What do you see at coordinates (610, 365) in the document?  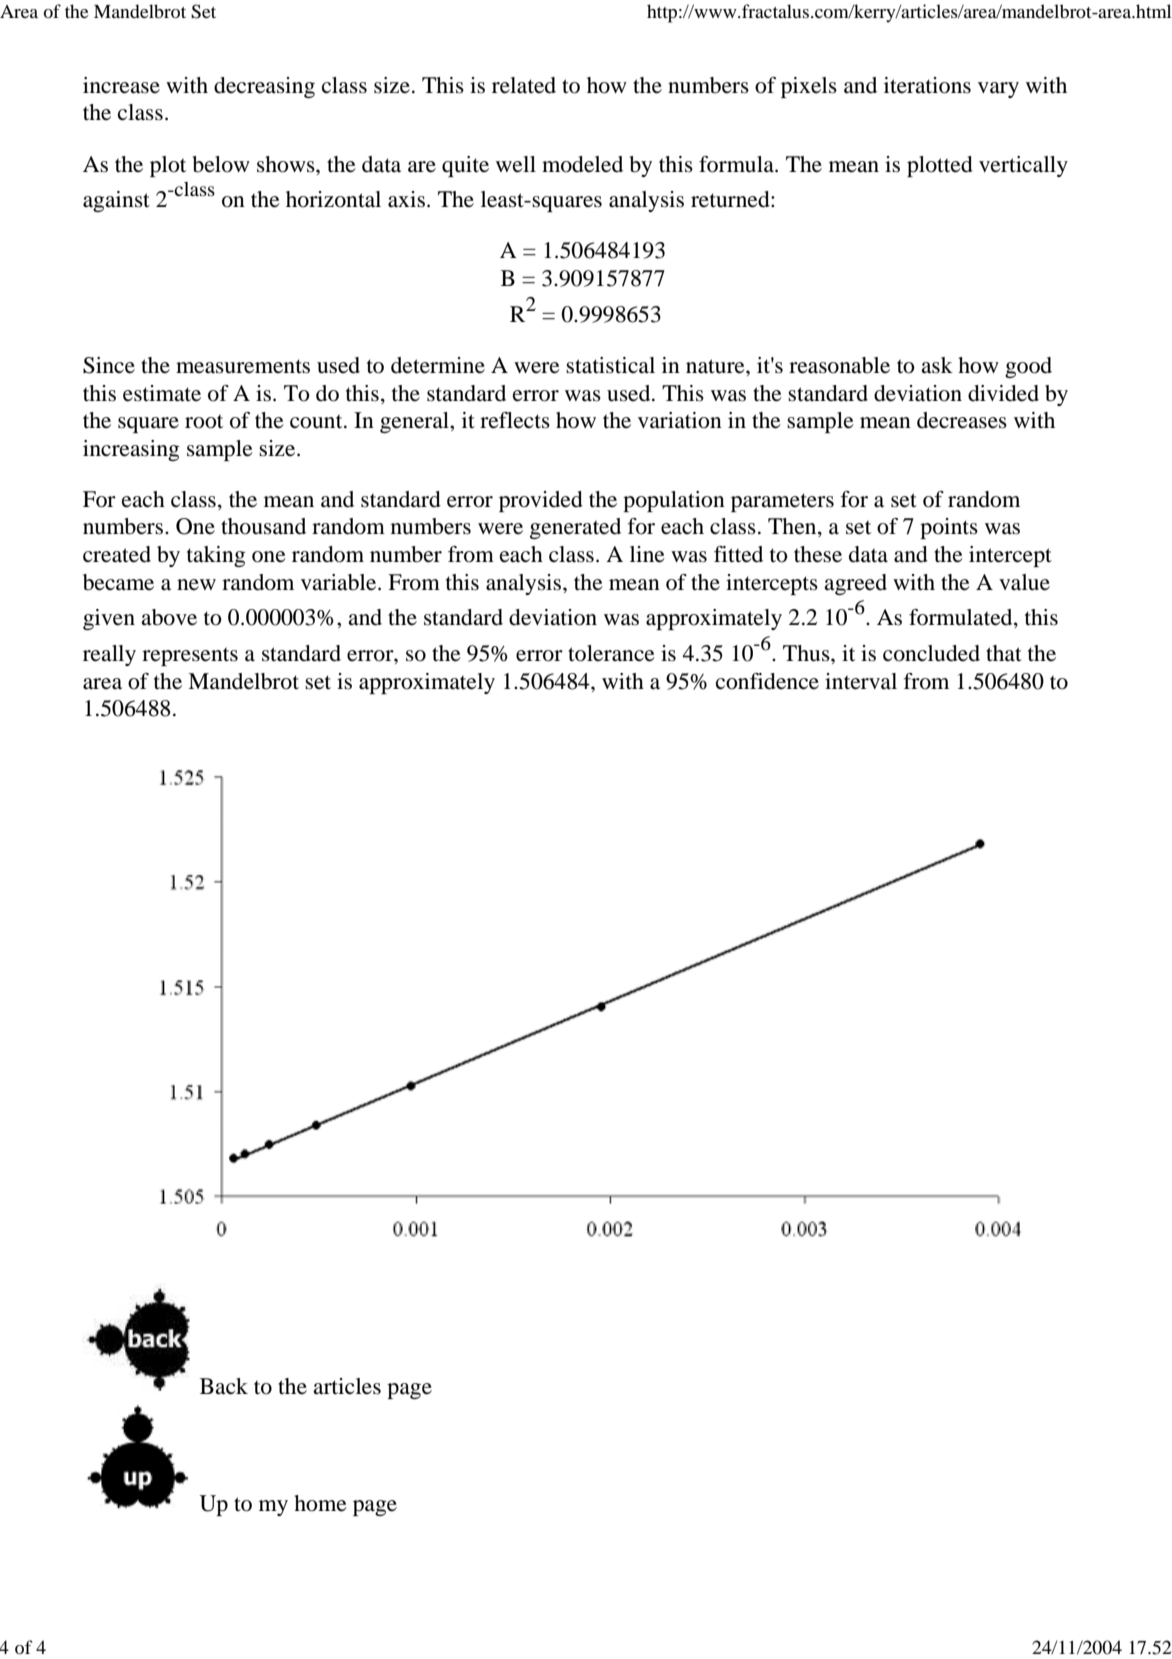 I see `statistical` at bounding box center [610, 365].
